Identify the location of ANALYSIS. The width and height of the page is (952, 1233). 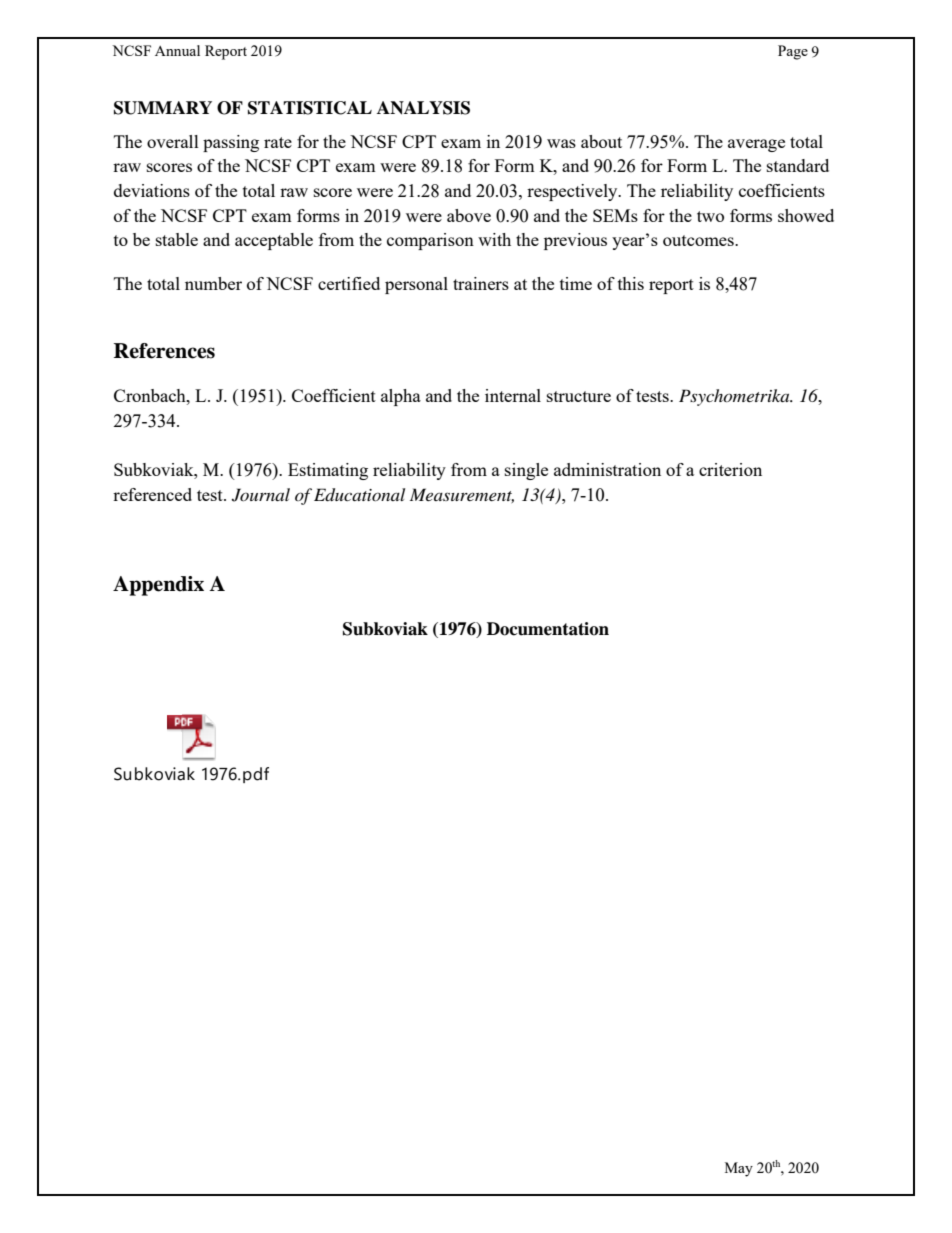
(423, 108).
